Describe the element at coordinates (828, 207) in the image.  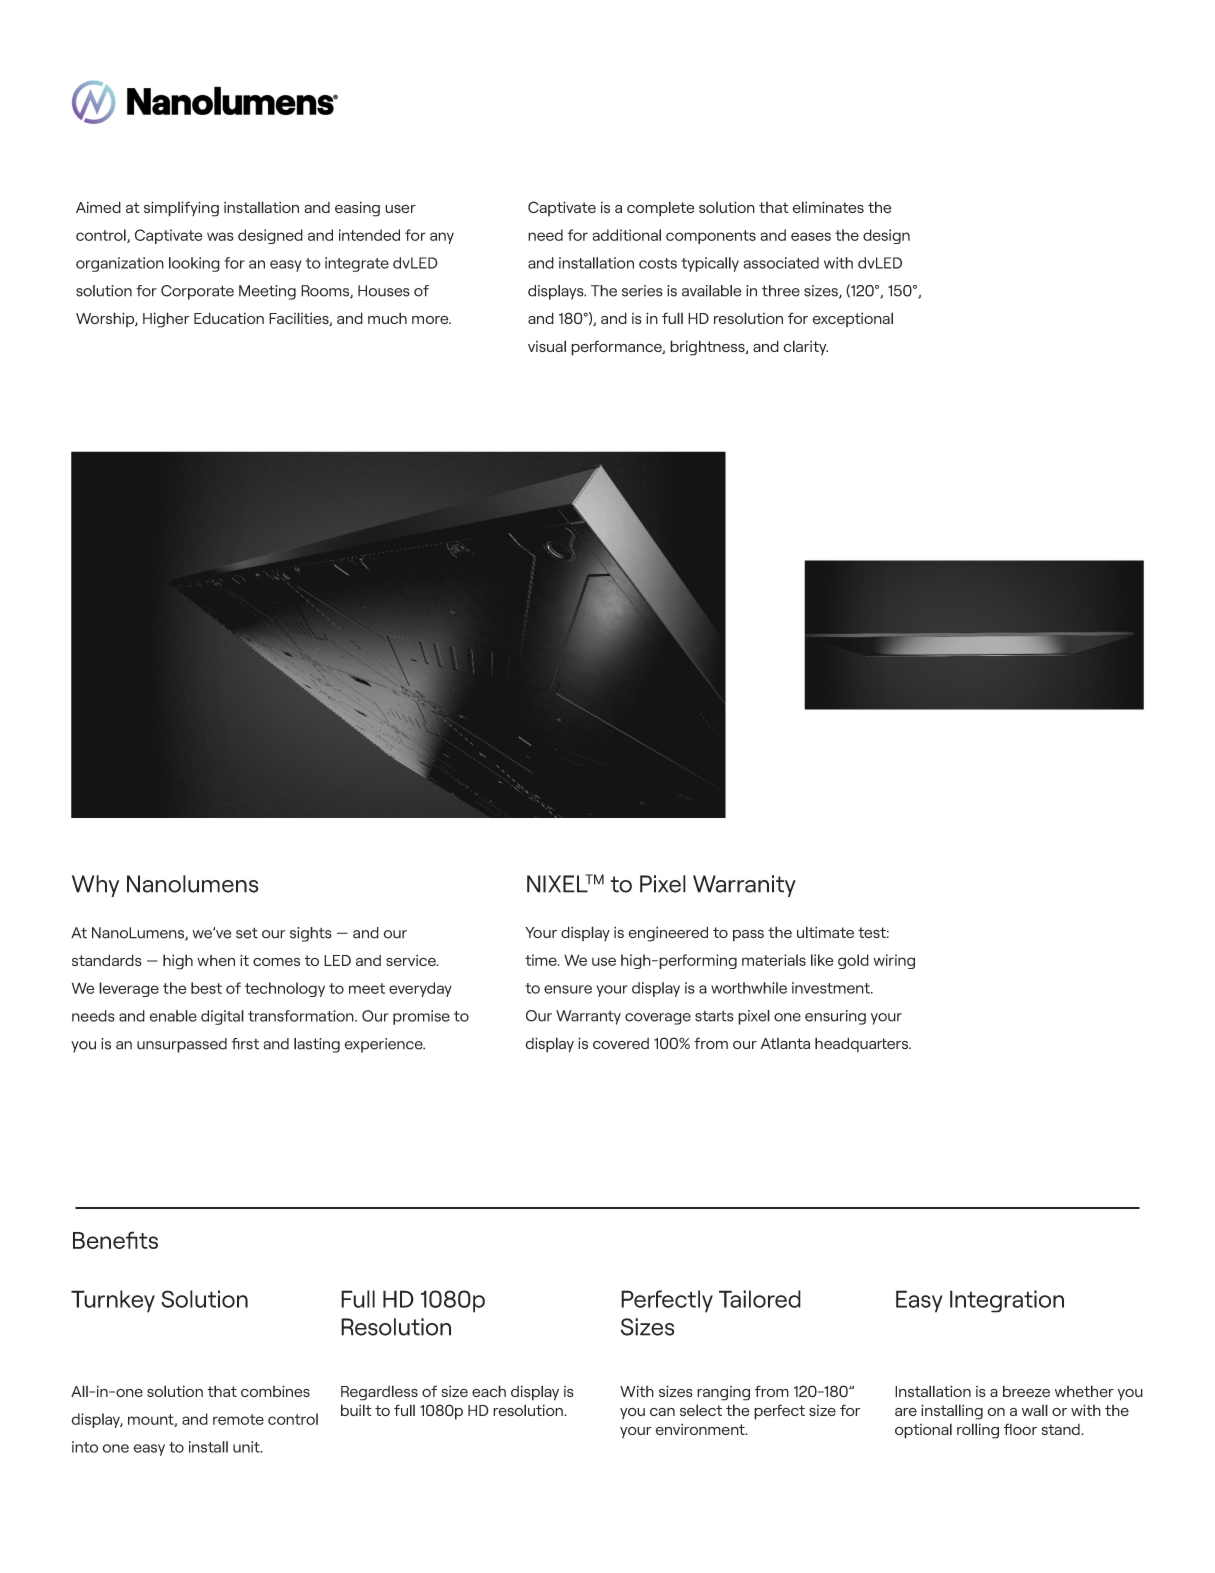
I see `eliminates` at that location.
